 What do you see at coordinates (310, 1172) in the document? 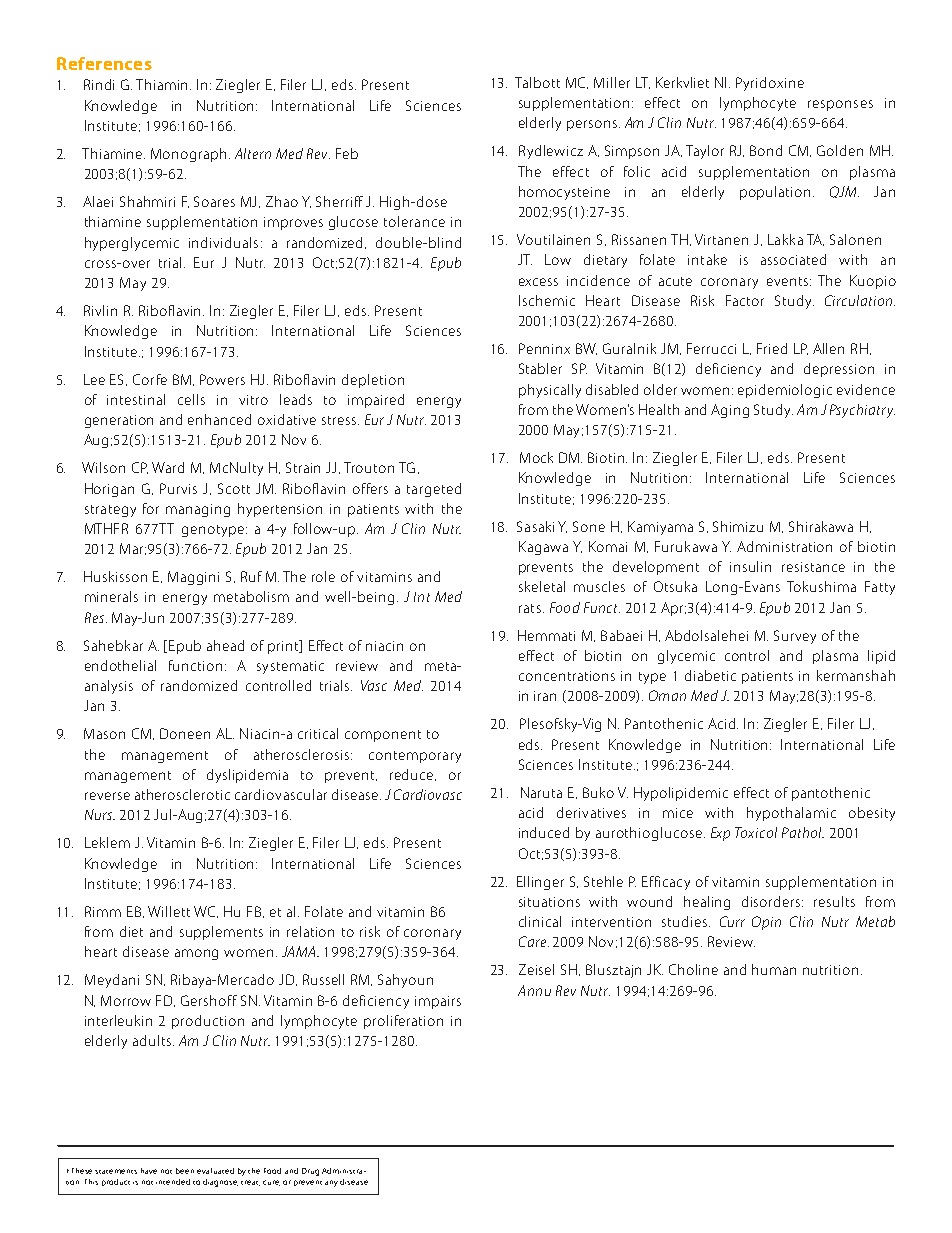
I see `Drug` at bounding box center [310, 1172].
